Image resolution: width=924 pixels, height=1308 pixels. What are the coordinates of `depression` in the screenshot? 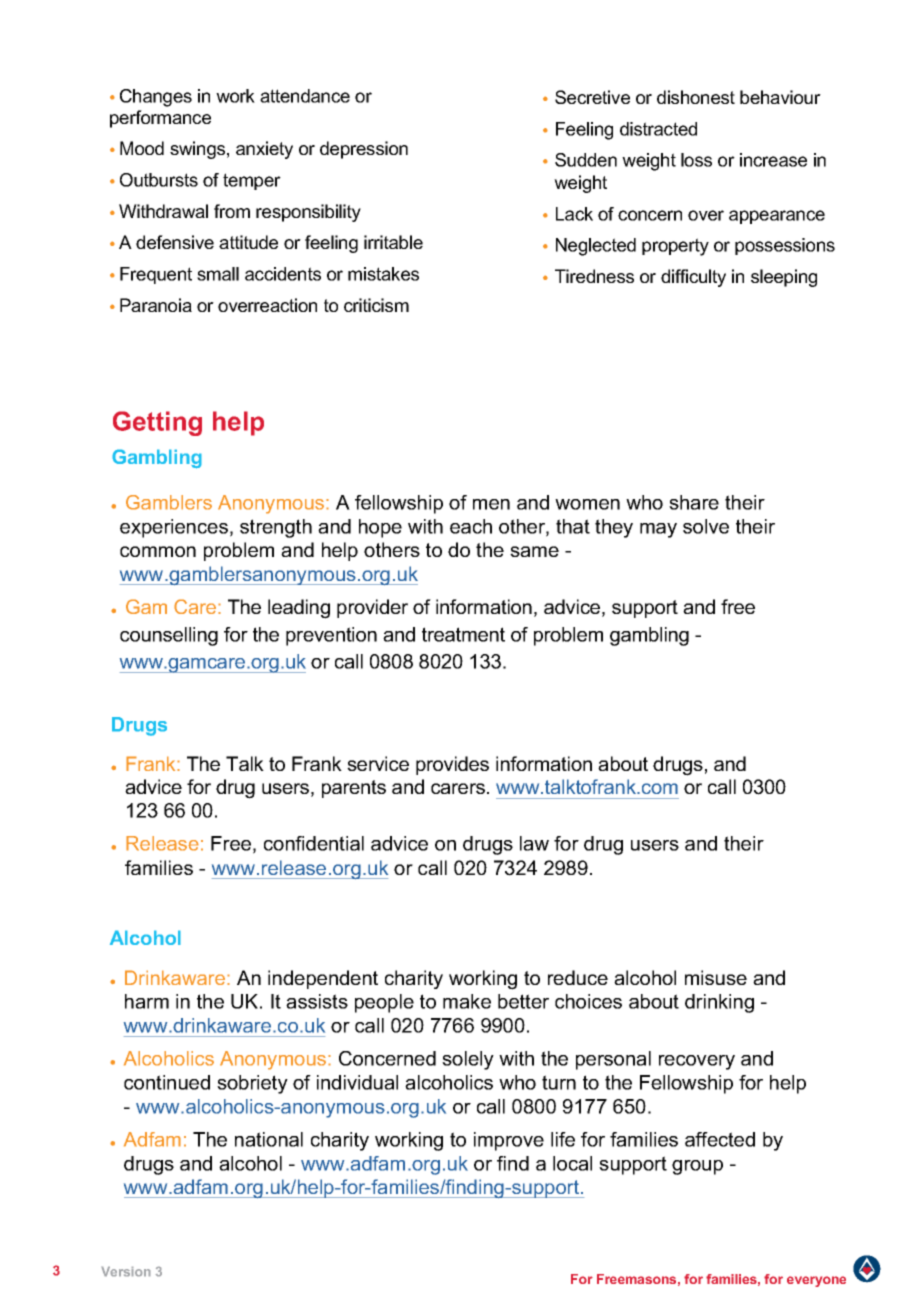 It's located at (364, 150).
